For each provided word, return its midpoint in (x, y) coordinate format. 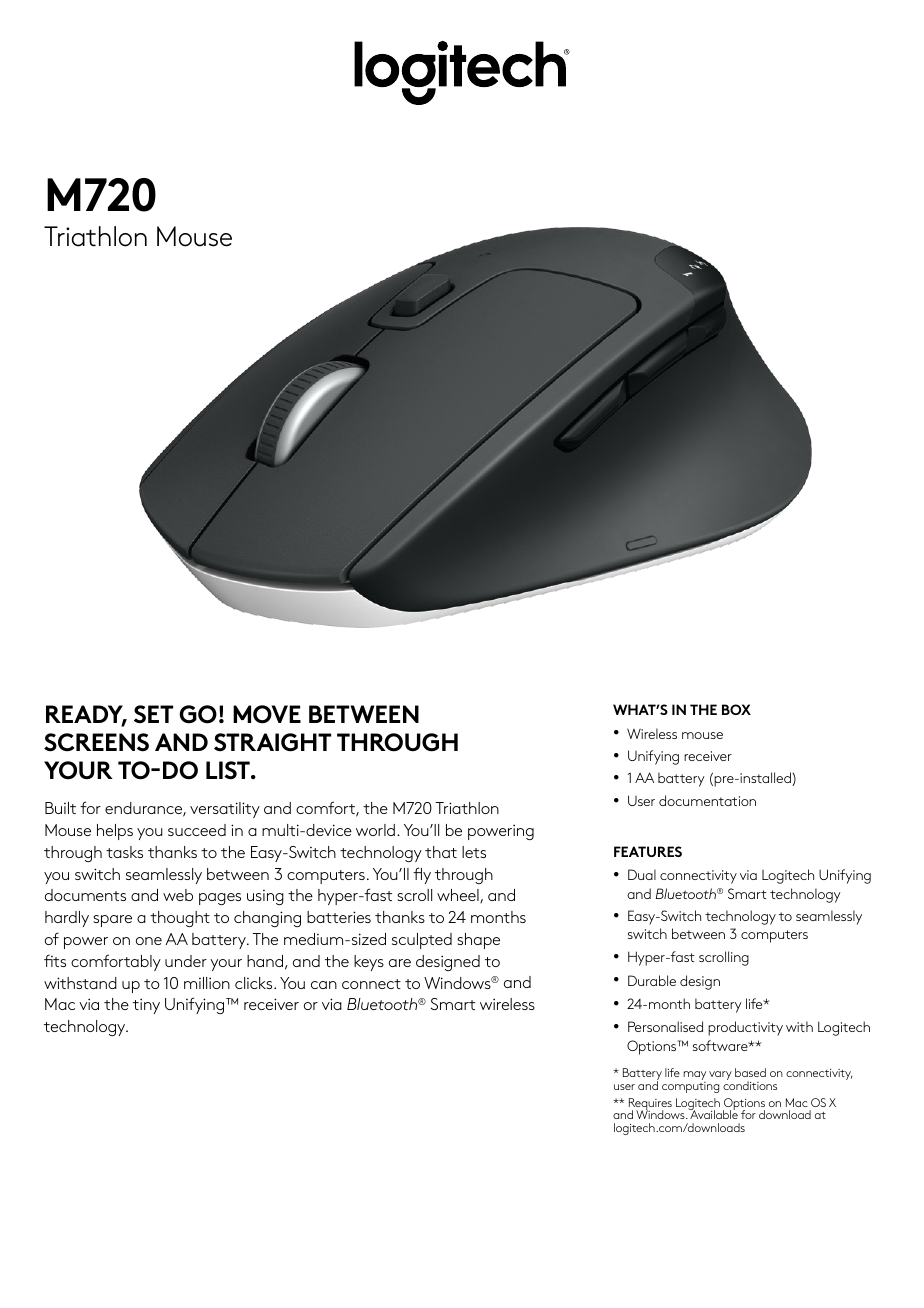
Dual (642, 874)
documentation (707, 800)
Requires (650, 1105)
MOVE (267, 714)
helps (115, 832)
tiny (146, 1006)
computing (690, 1086)
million (207, 983)
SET (153, 714)
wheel (459, 896)
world (375, 830)
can (324, 985)
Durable (652, 980)
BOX (736, 709)
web (178, 895)
